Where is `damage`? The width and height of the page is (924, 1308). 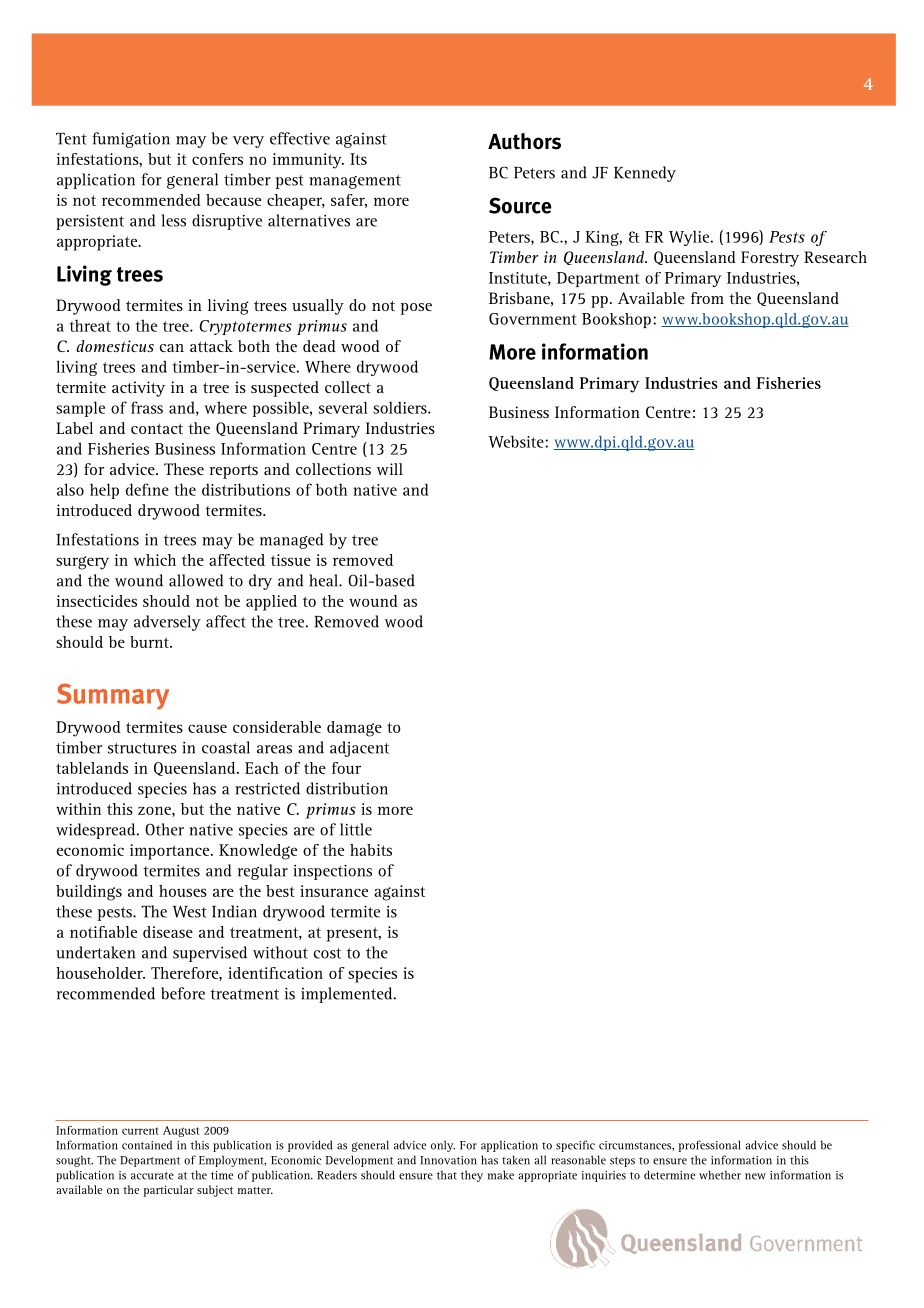
damage is located at coordinates (354, 729).
